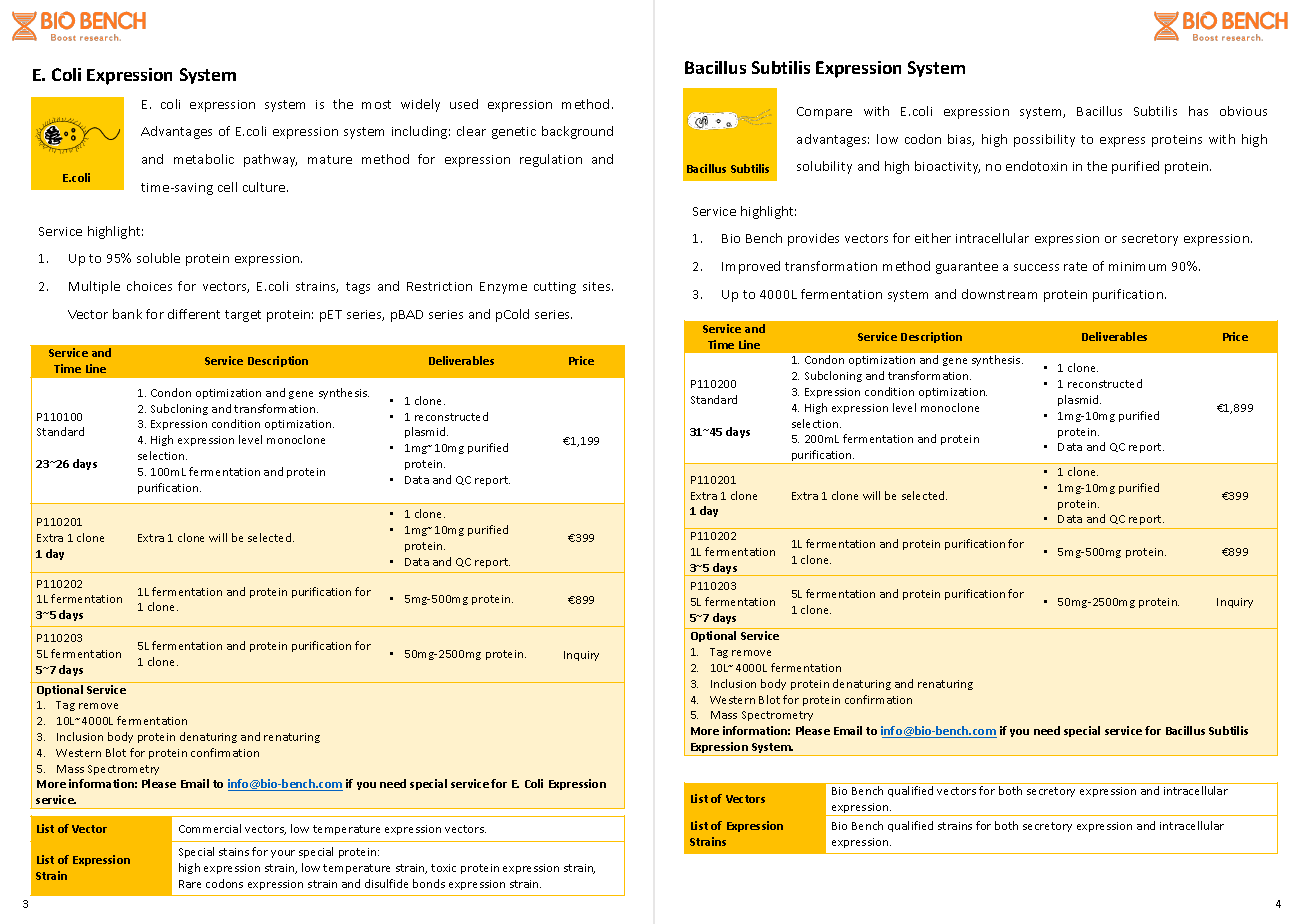 This page has height=924, width=1308. I want to click on possibility, so click(1044, 140).
